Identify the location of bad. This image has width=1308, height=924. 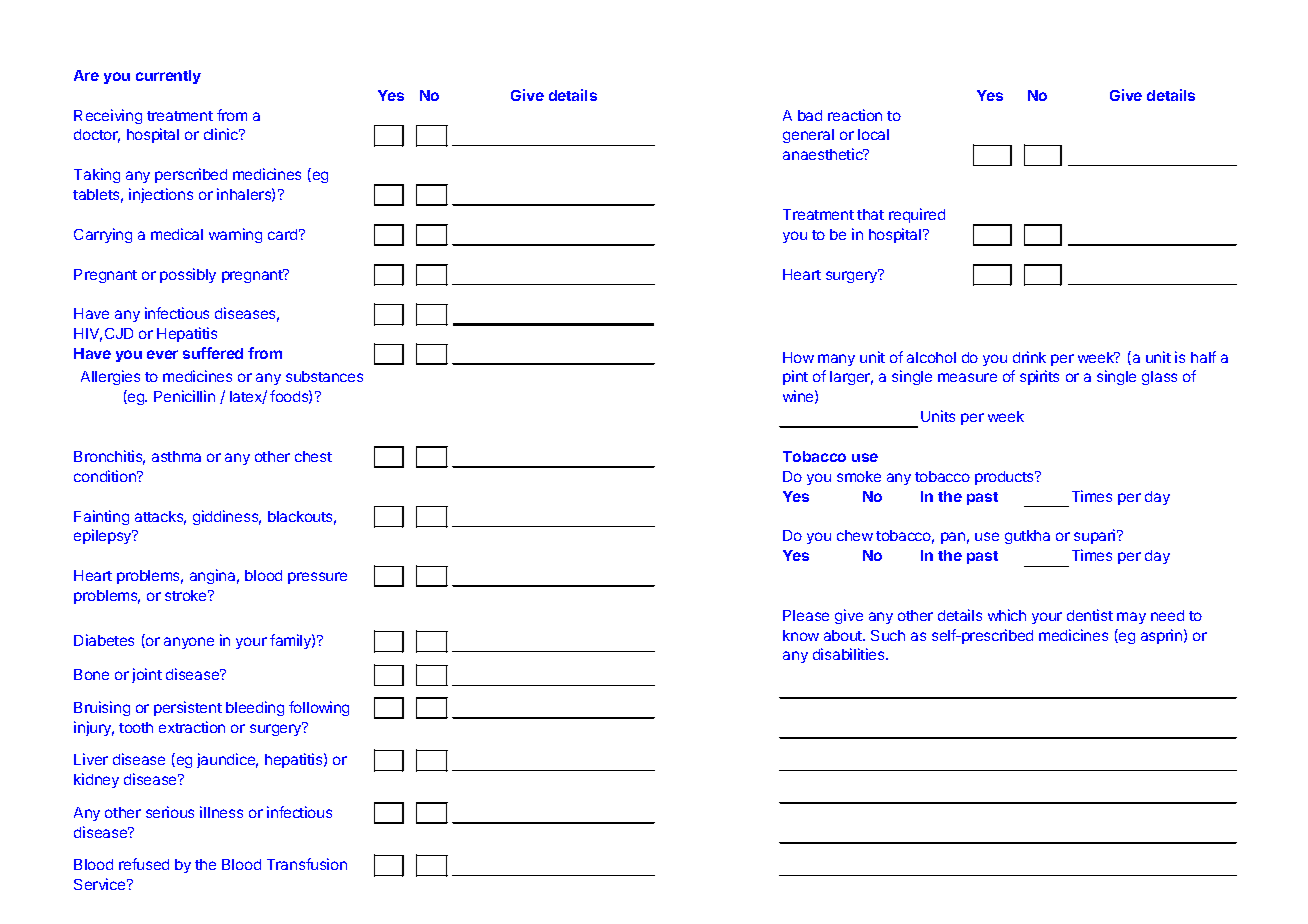
(810, 115).
